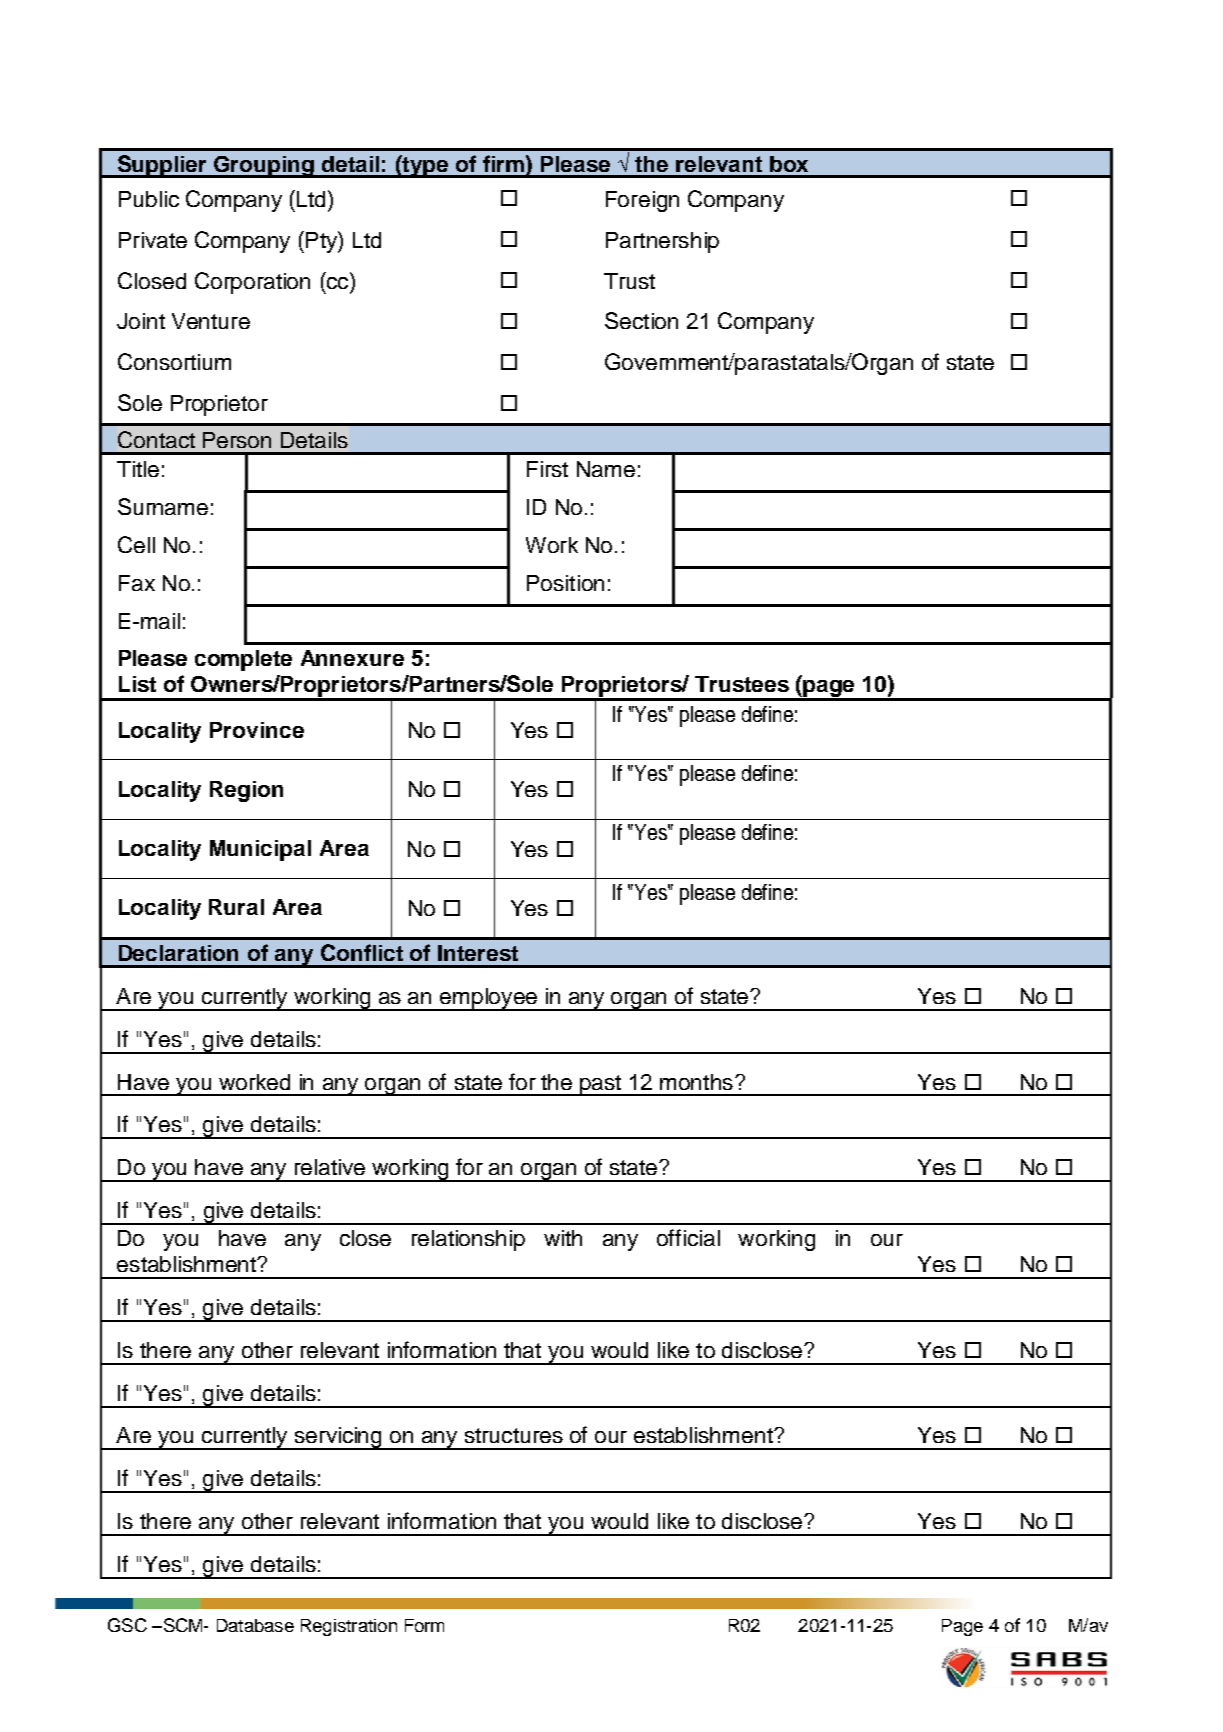 The width and height of the screenshot is (1223, 1732). What do you see at coordinates (696, 1082) in the screenshot?
I see `months` at bounding box center [696, 1082].
